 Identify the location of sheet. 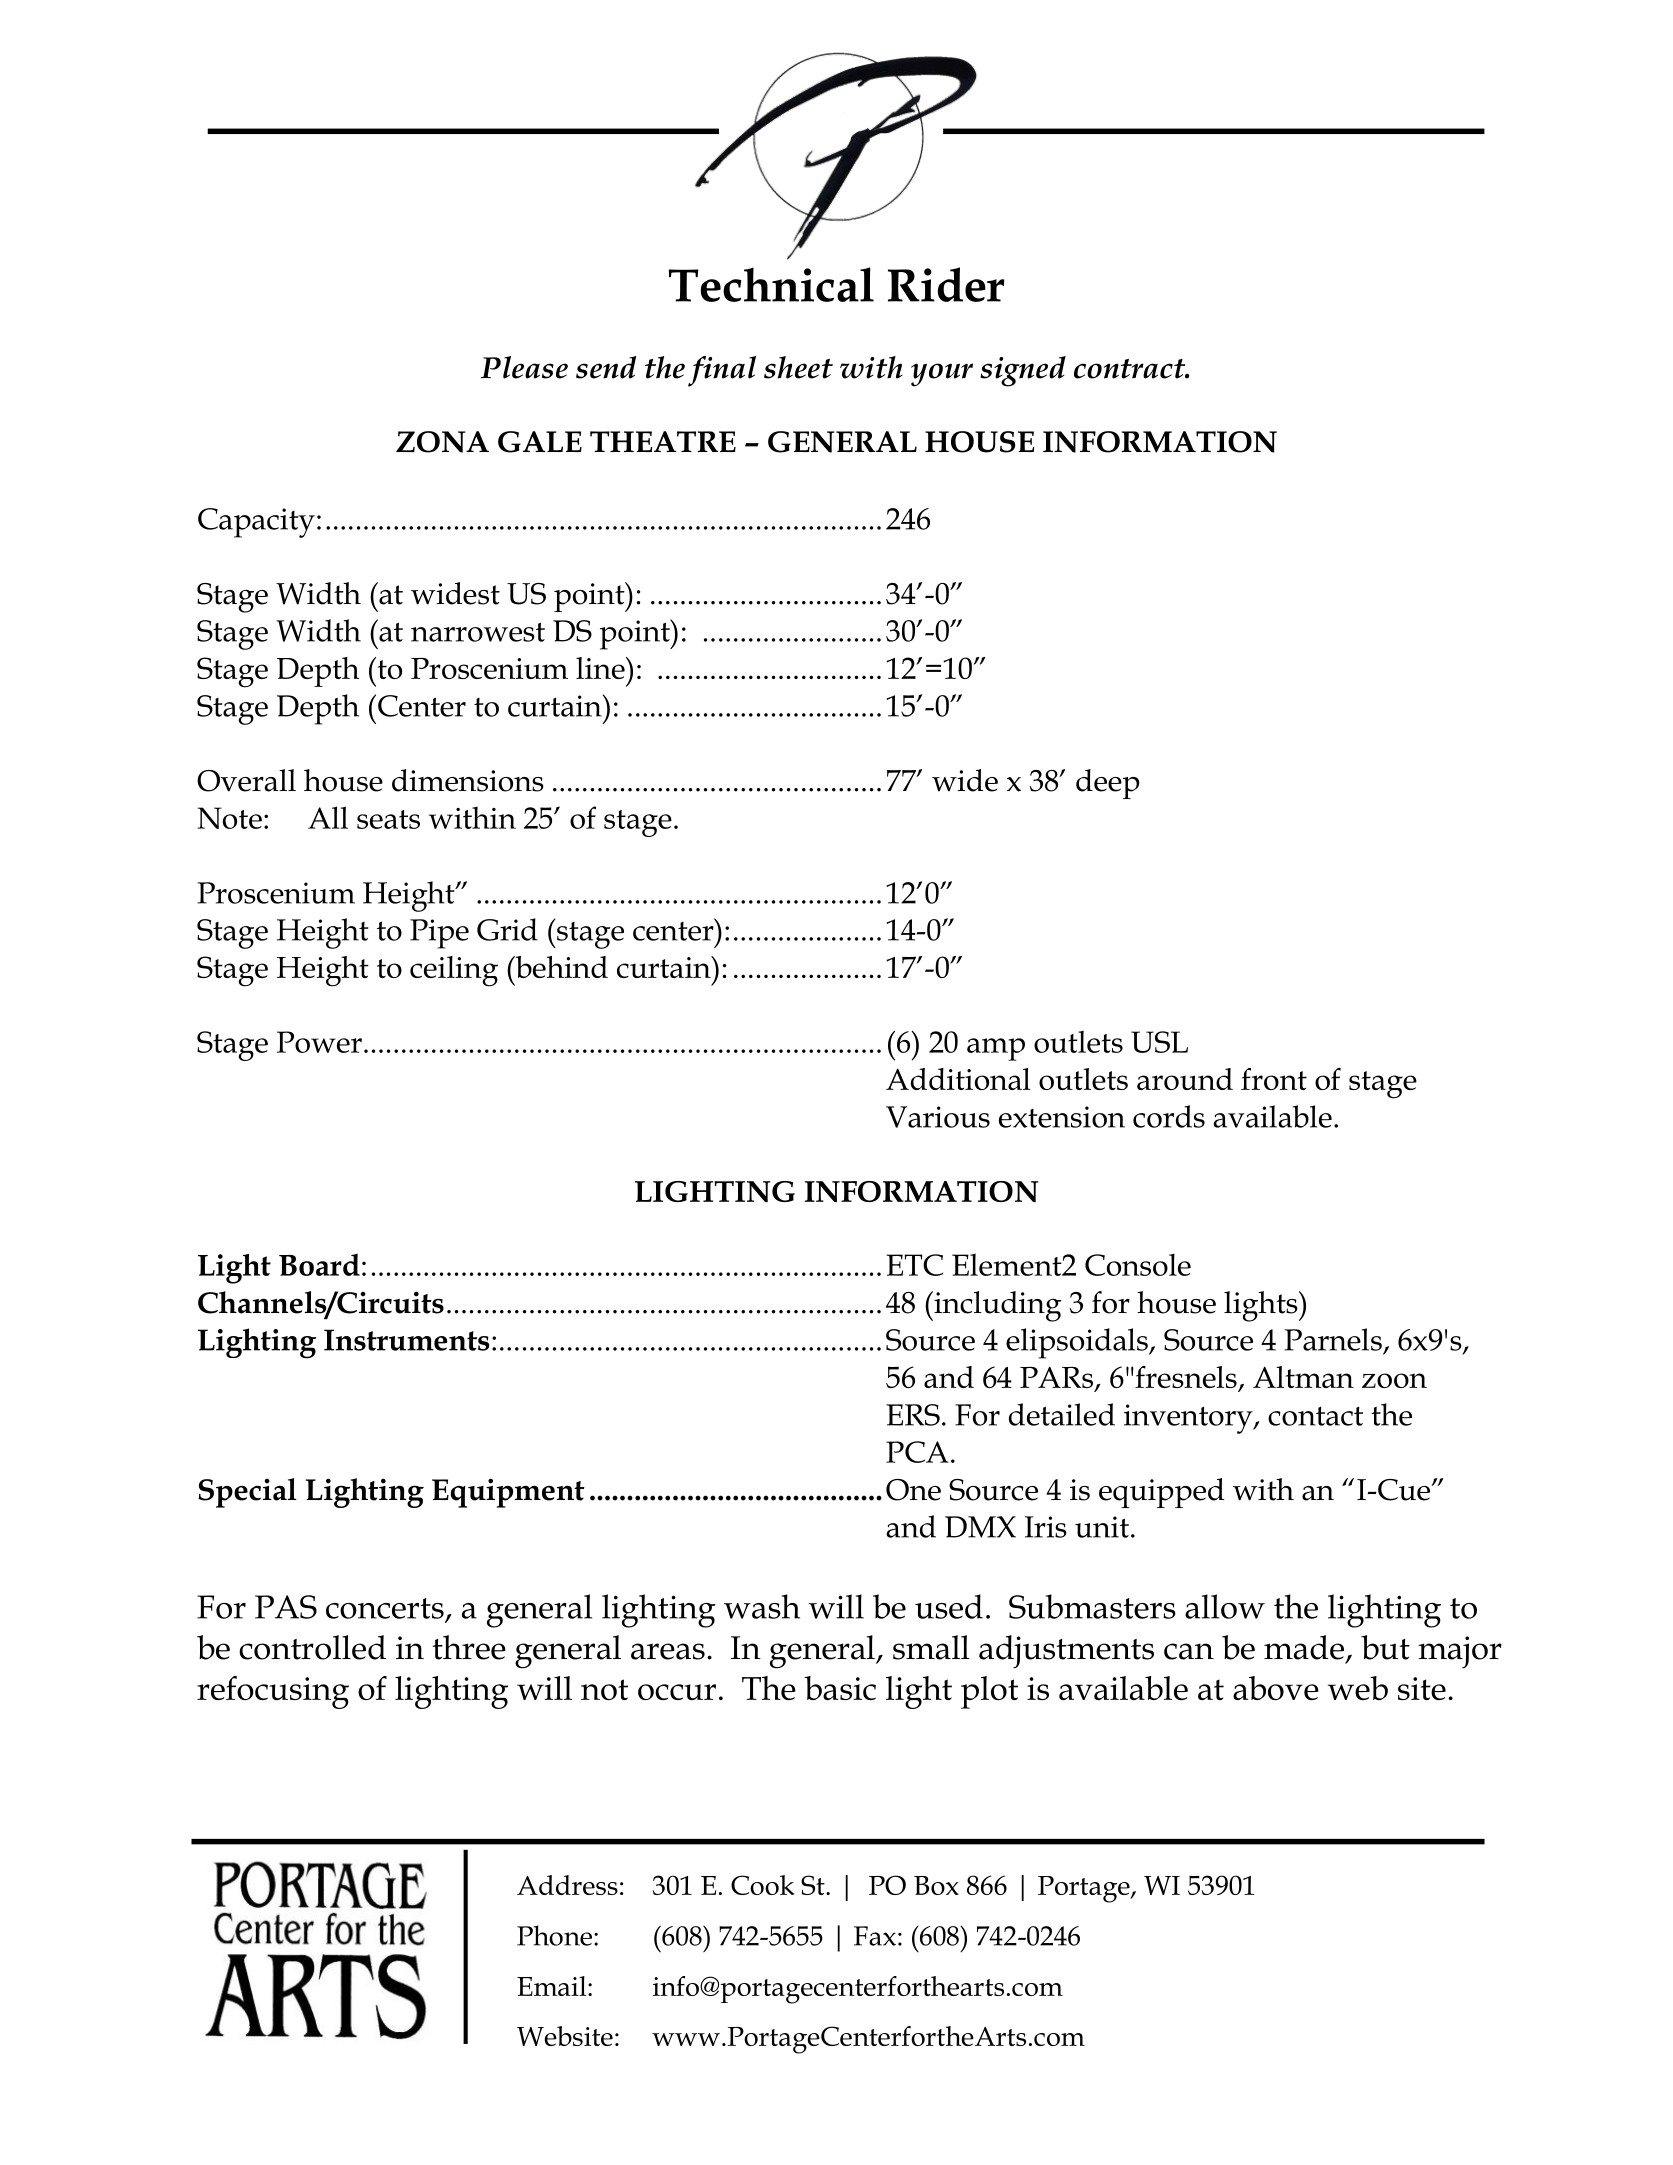
(798, 367).
